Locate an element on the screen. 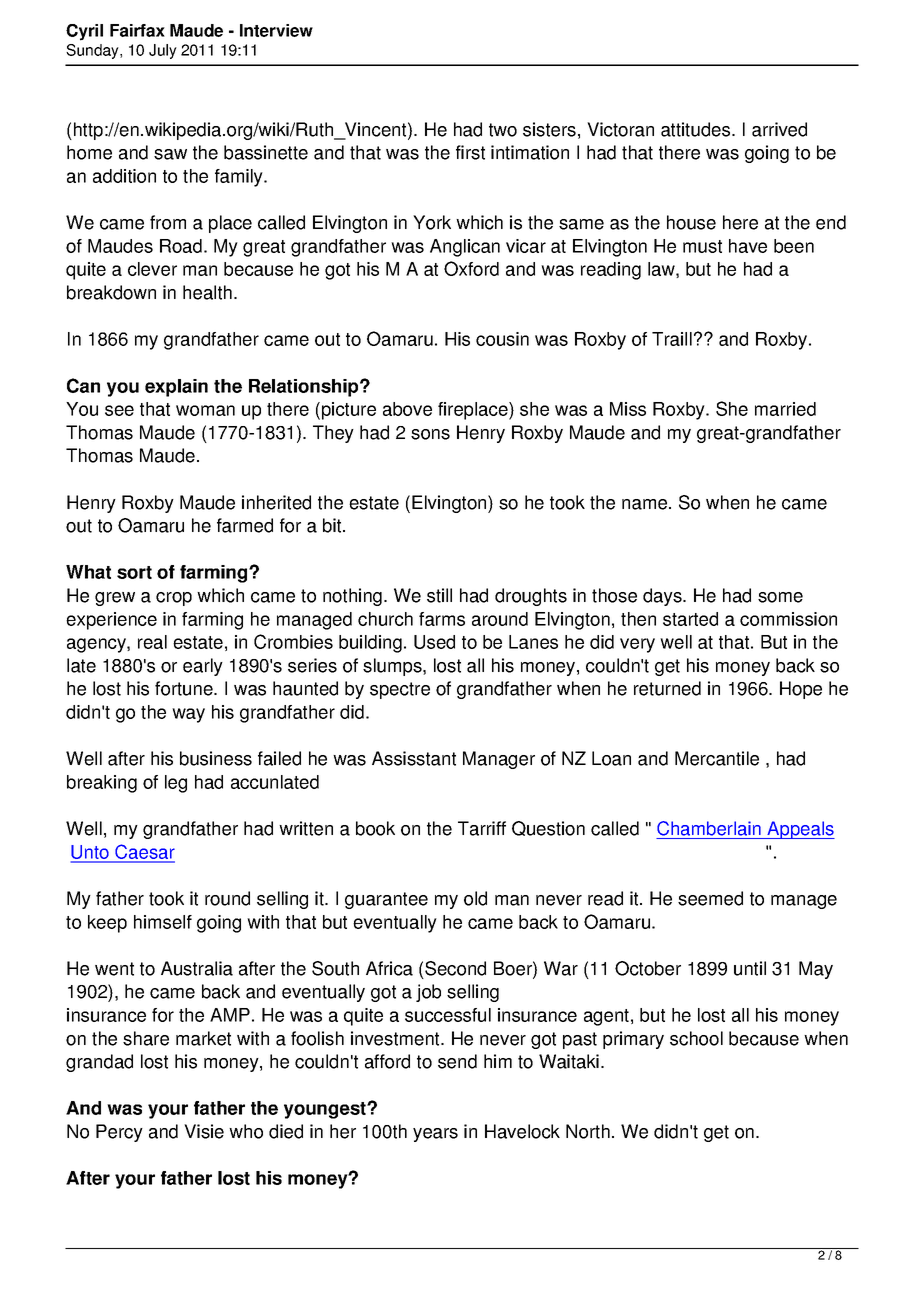 This screenshot has height=1308, width=924. explain is located at coordinates (176, 388).
